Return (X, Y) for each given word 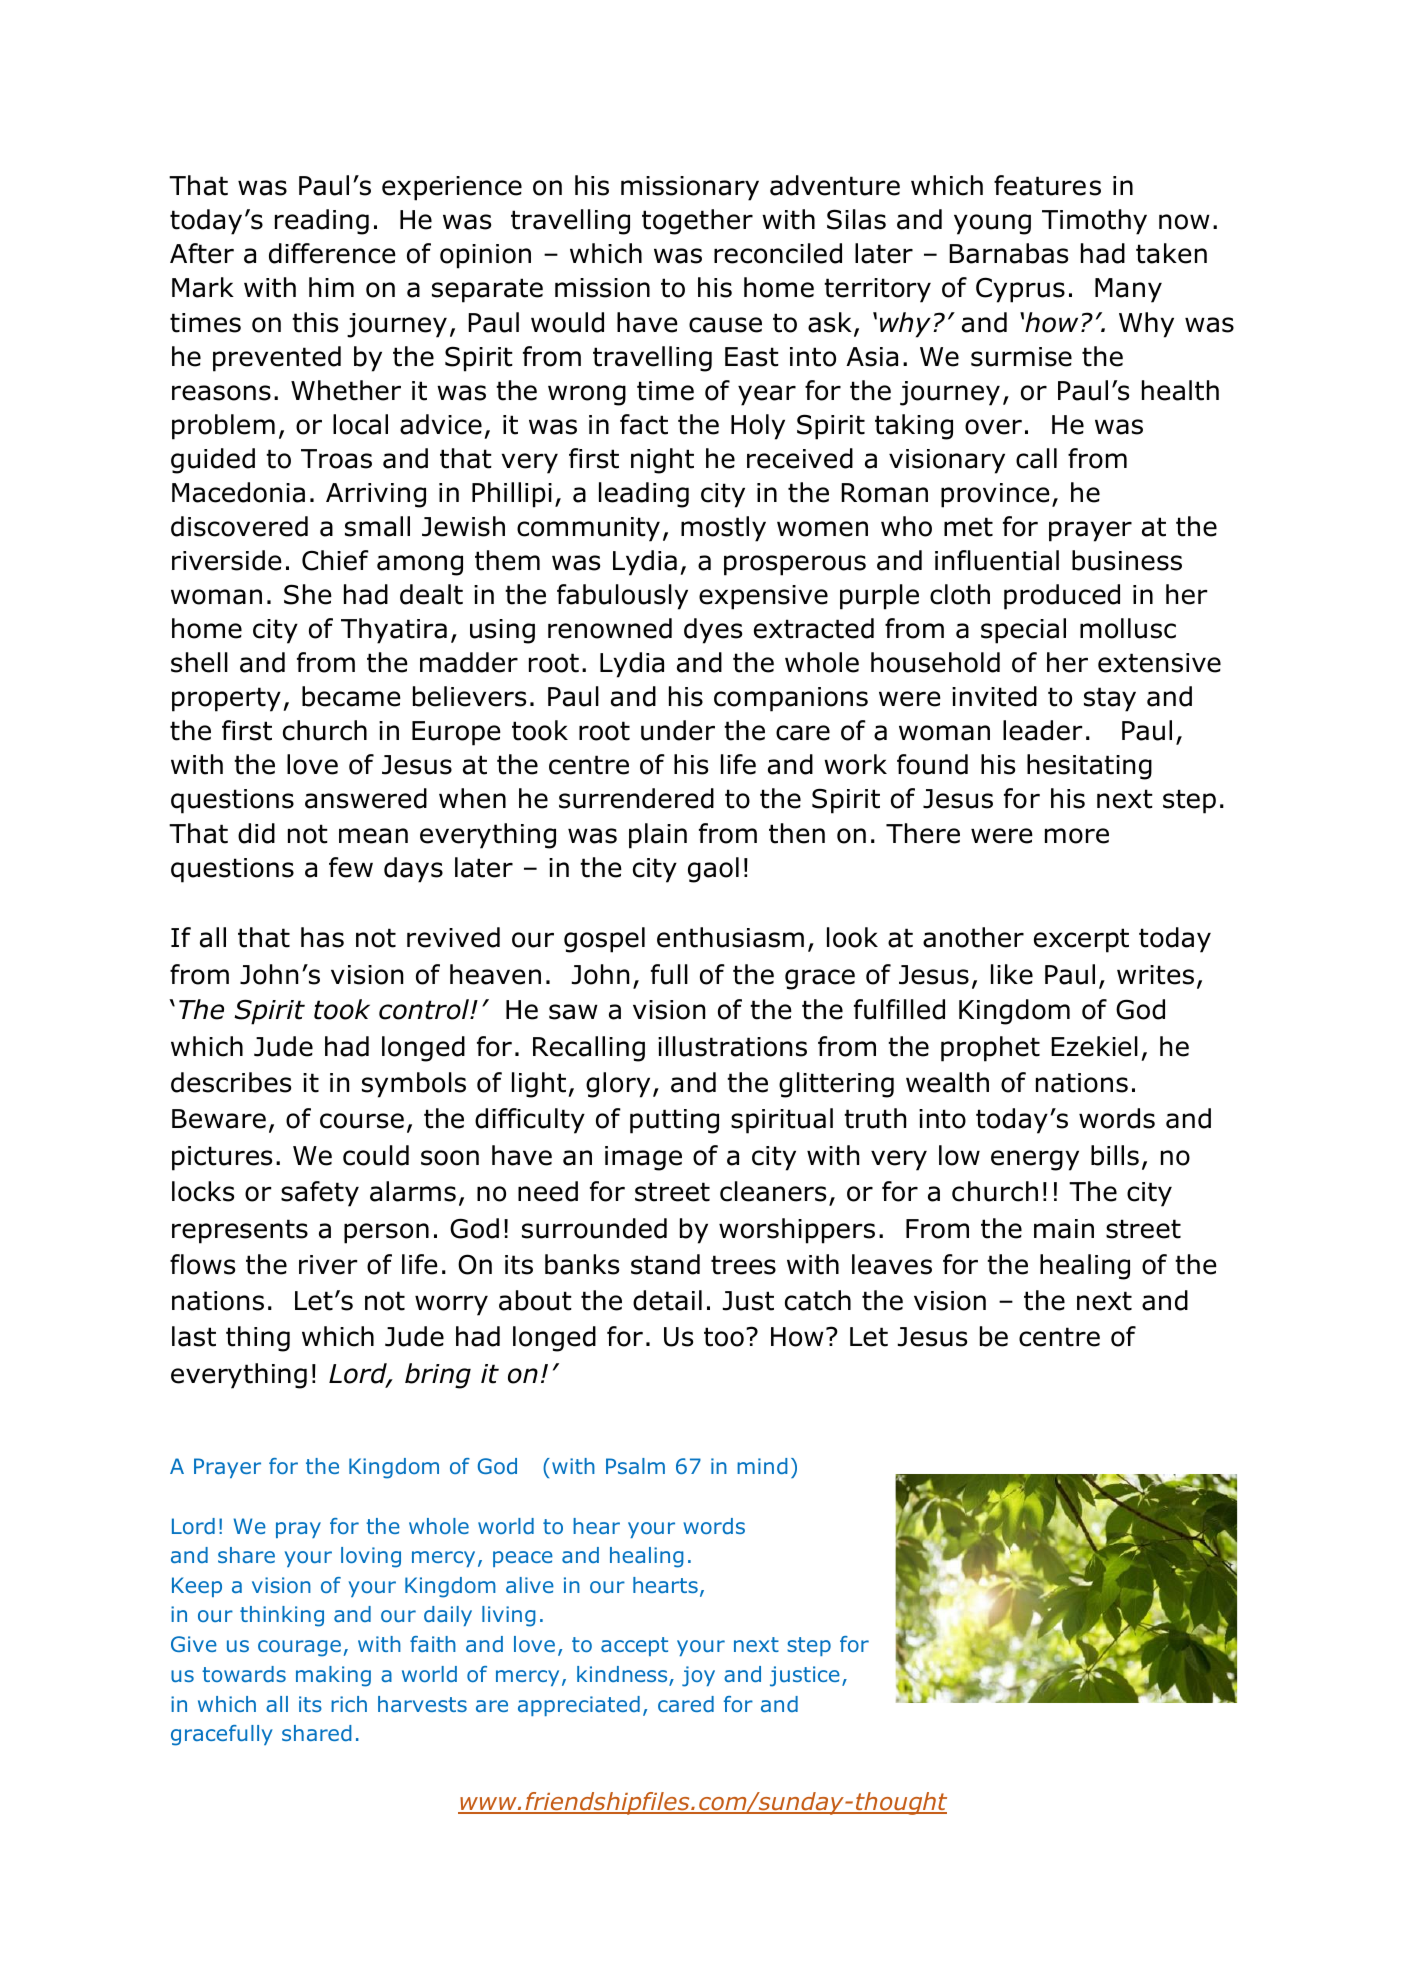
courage (299, 1648)
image (643, 1158)
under (678, 730)
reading (322, 222)
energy (1035, 1160)
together (697, 222)
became (351, 696)
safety (320, 1194)
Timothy (1094, 222)
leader (1042, 730)
